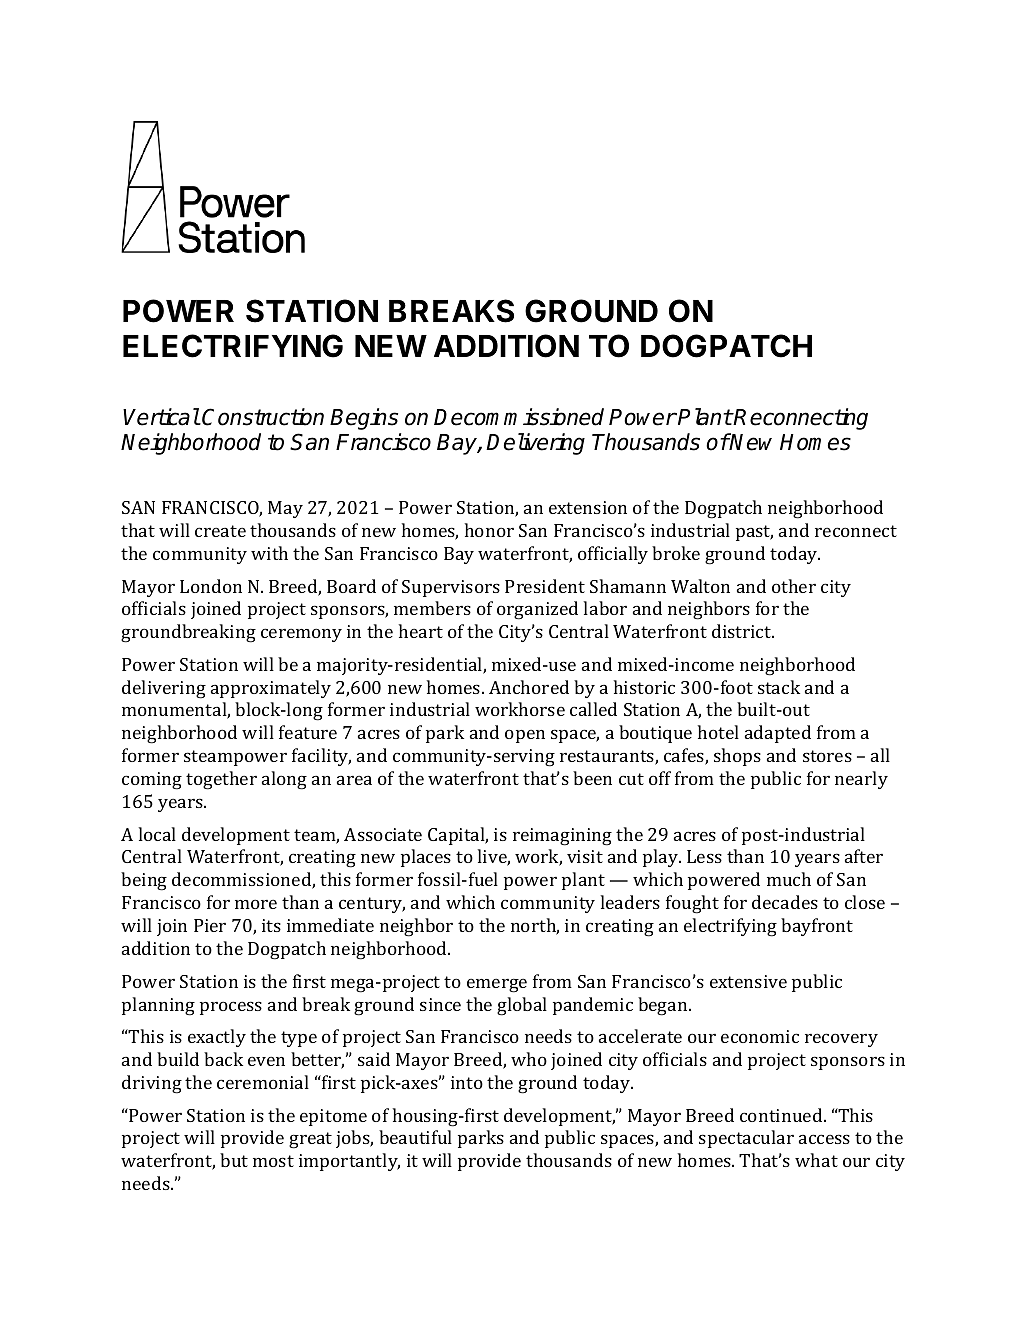 The width and height of the page is (1034, 1338). Describe the element at coordinates (234, 1160) in the page. I see `but` at that location.
